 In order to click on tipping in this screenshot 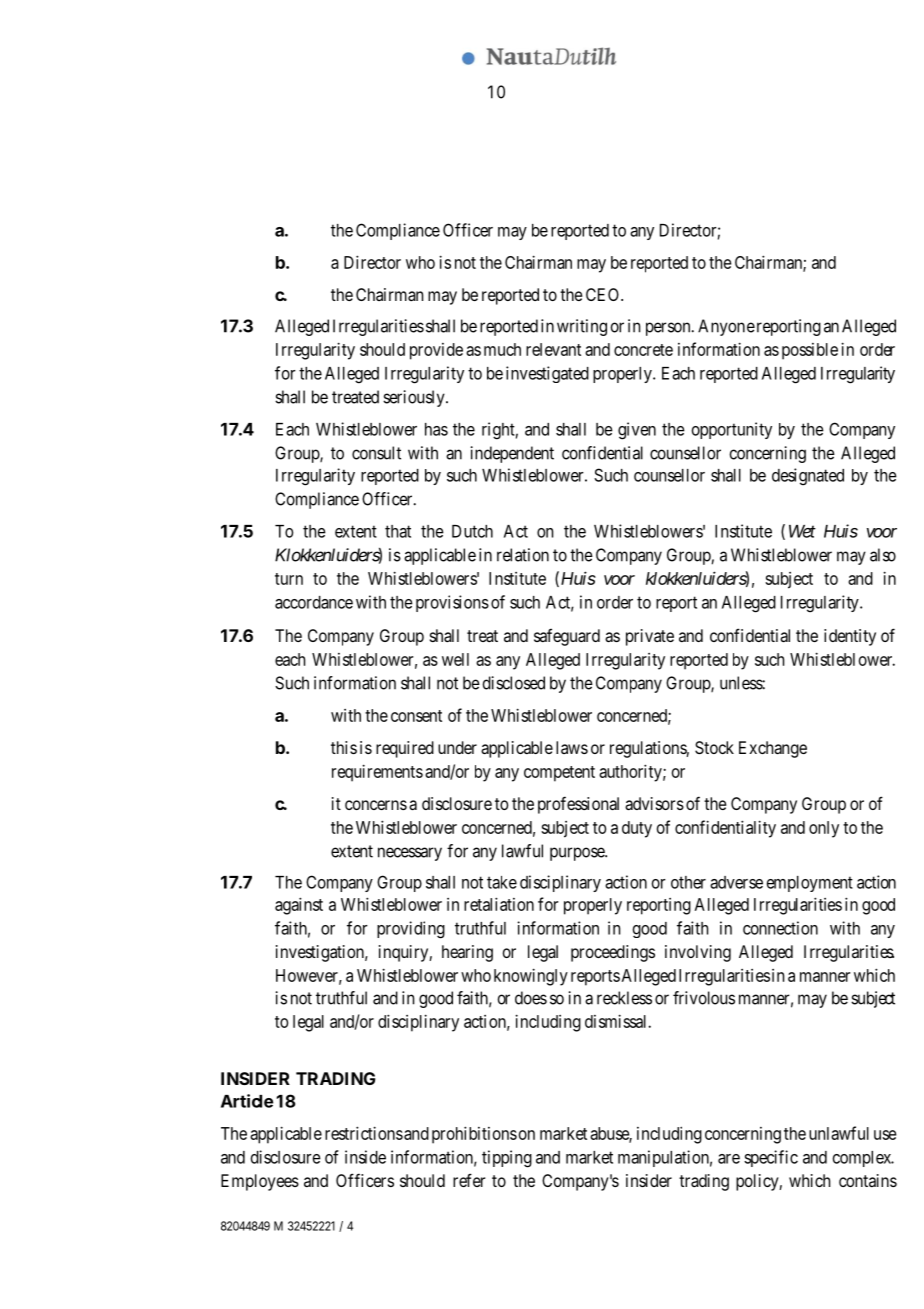, I will do `click(507, 1159)`.
